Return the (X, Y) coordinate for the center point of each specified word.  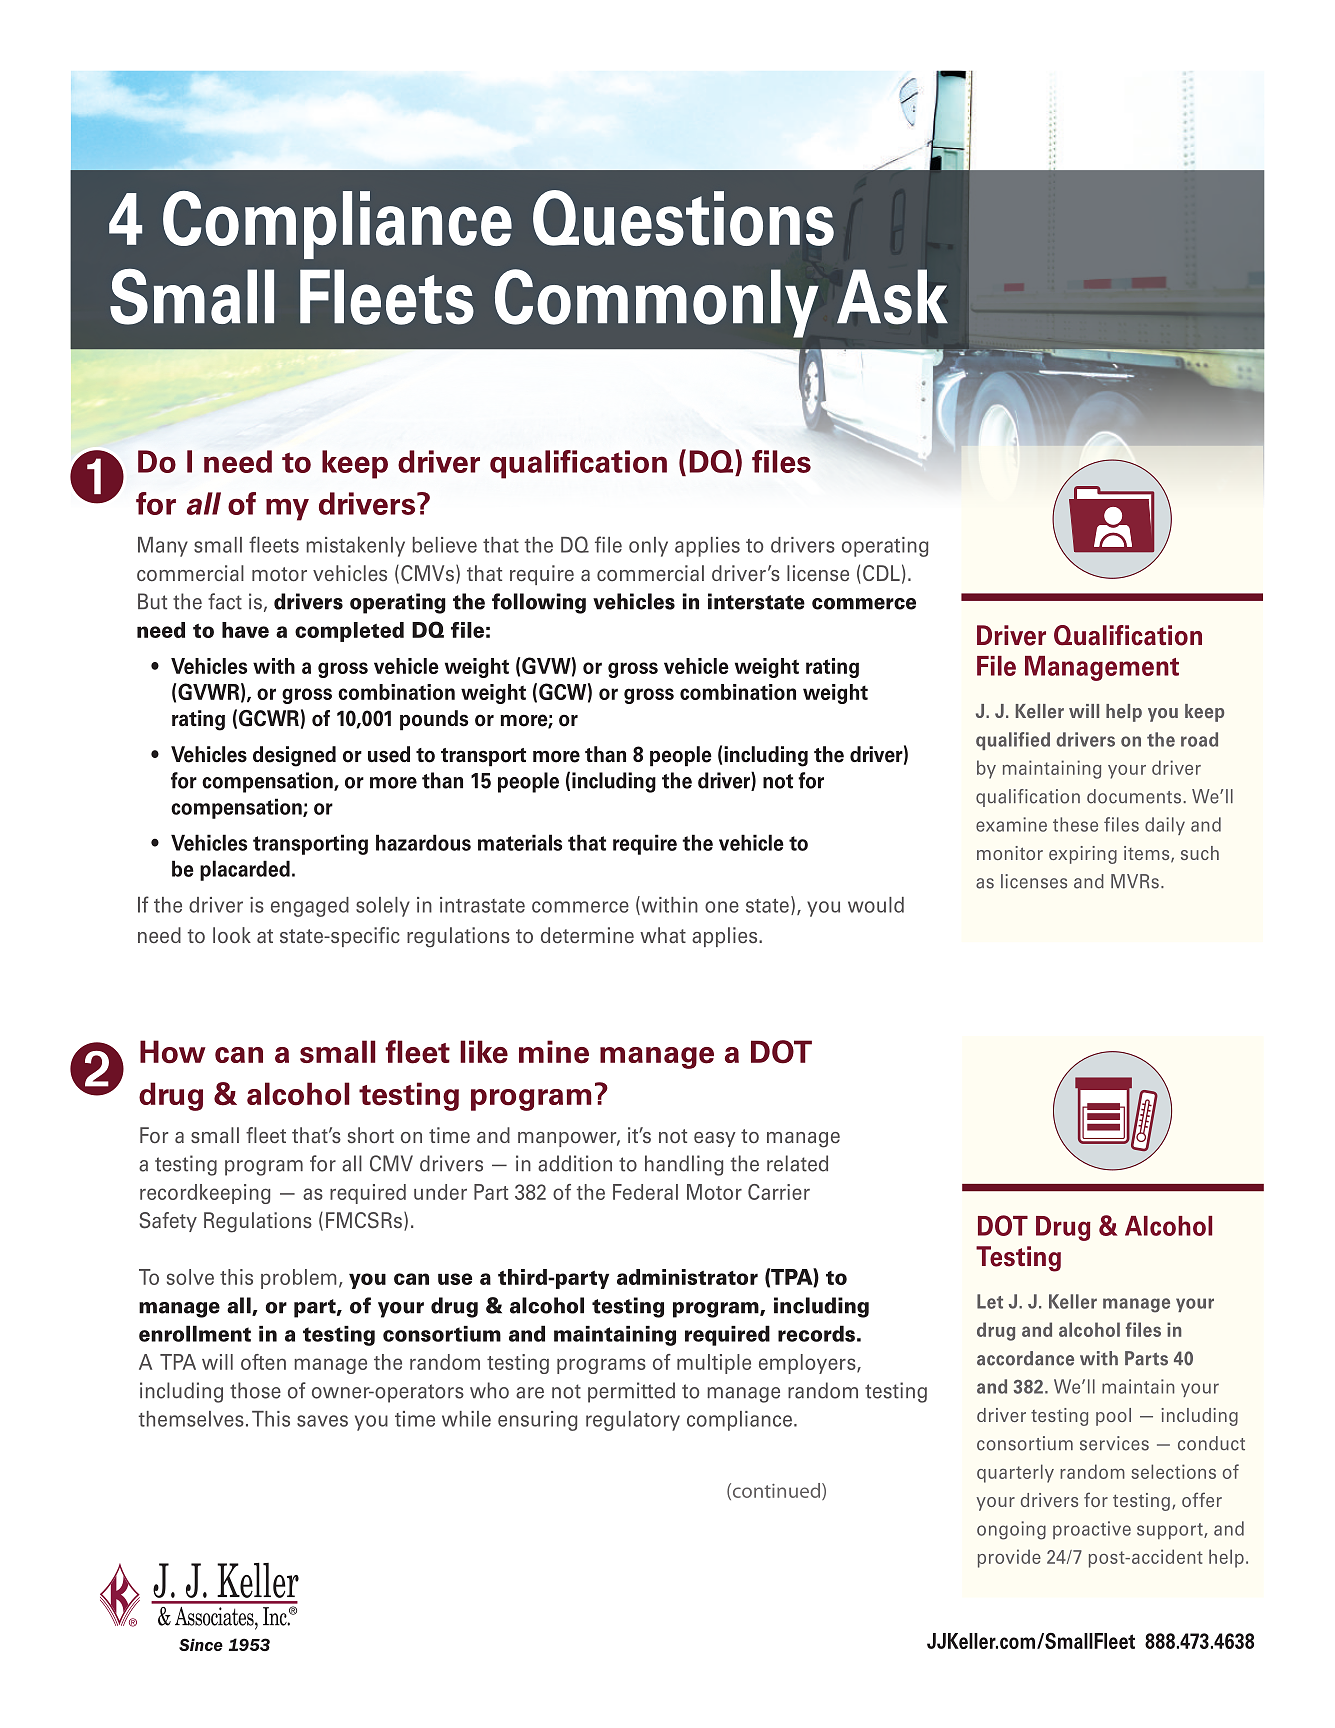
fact (225, 601)
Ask (892, 297)
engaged (310, 907)
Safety (168, 1222)
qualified (1013, 741)
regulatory (633, 1421)
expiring (1083, 855)
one (722, 907)
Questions (683, 218)
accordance (1025, 1358)
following (539, 603)
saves (322, 1421)
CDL (881, 573)
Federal (645, 1192)
